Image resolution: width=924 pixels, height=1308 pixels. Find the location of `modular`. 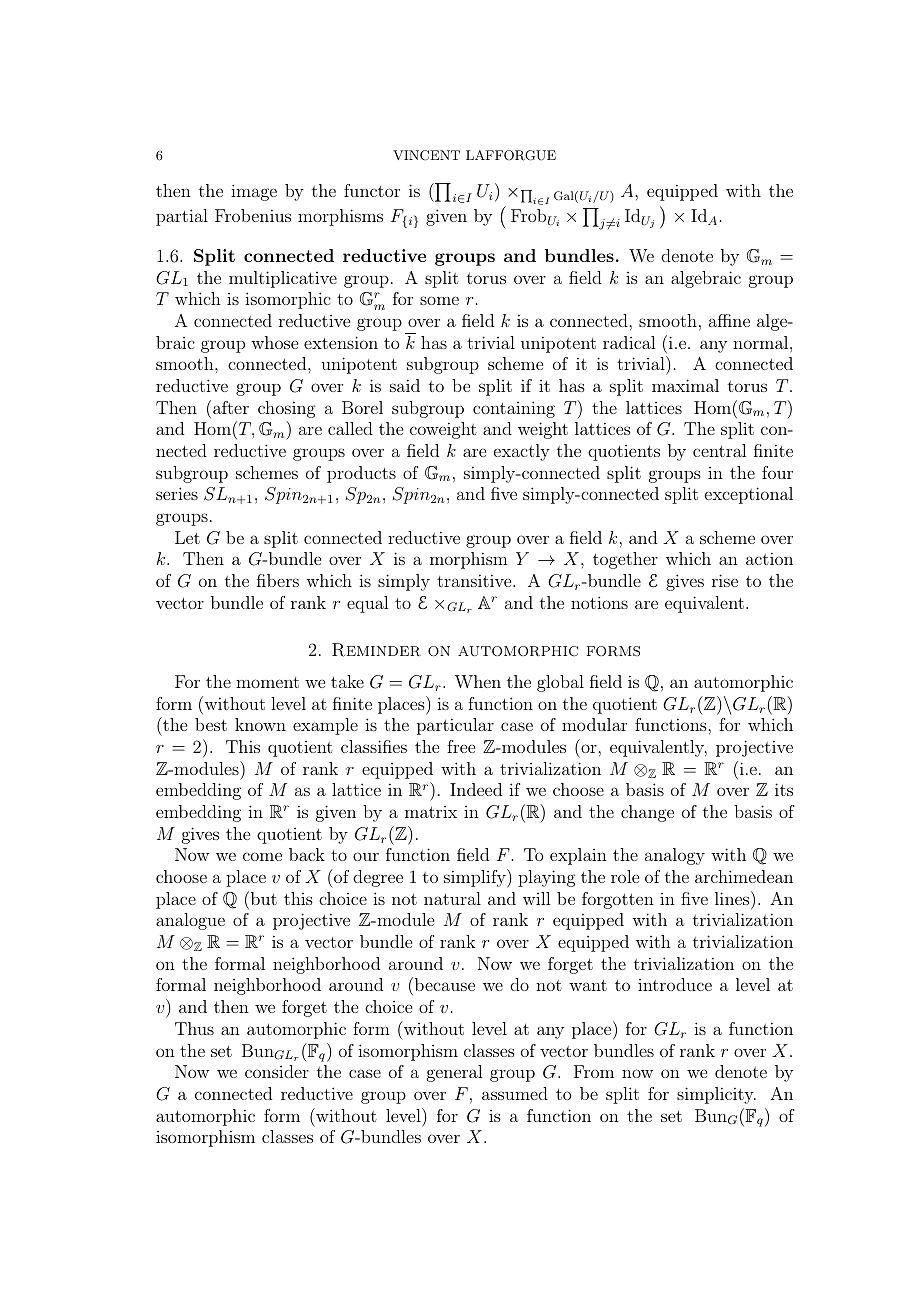

modular is located at coordinates (594, 724).
